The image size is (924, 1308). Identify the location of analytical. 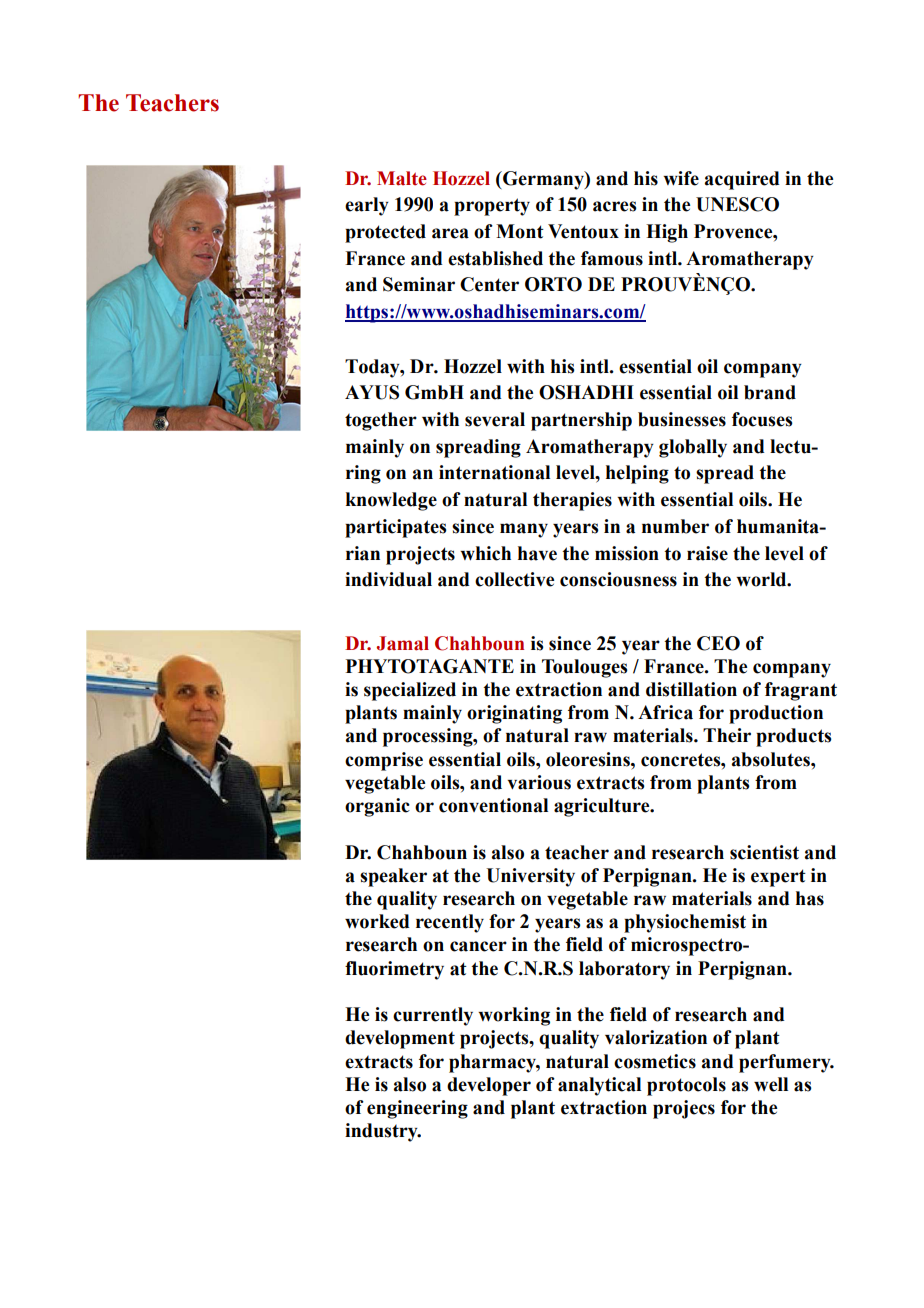
(599, 1086).
